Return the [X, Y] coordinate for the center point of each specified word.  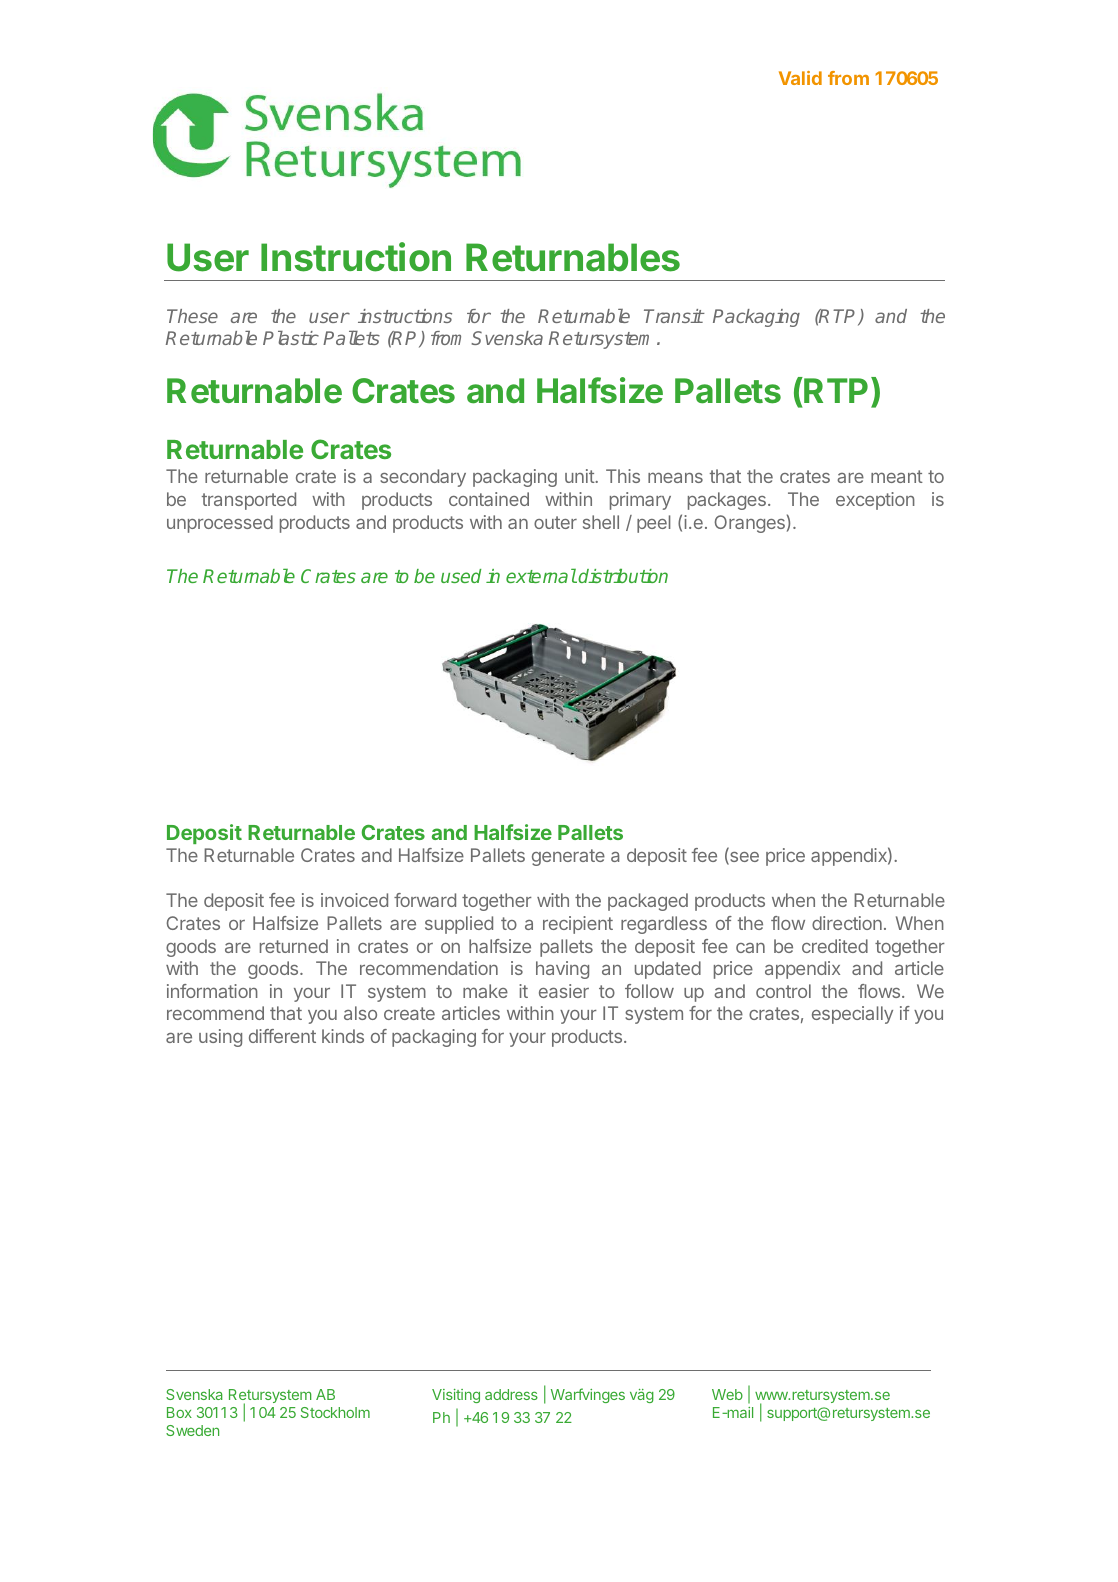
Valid [800, 78]
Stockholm [335, 1412]
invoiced [354, 900]
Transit [674, 316]
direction [847, 923]
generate [568, 857]
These [192, 316]
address [511, 1394]
